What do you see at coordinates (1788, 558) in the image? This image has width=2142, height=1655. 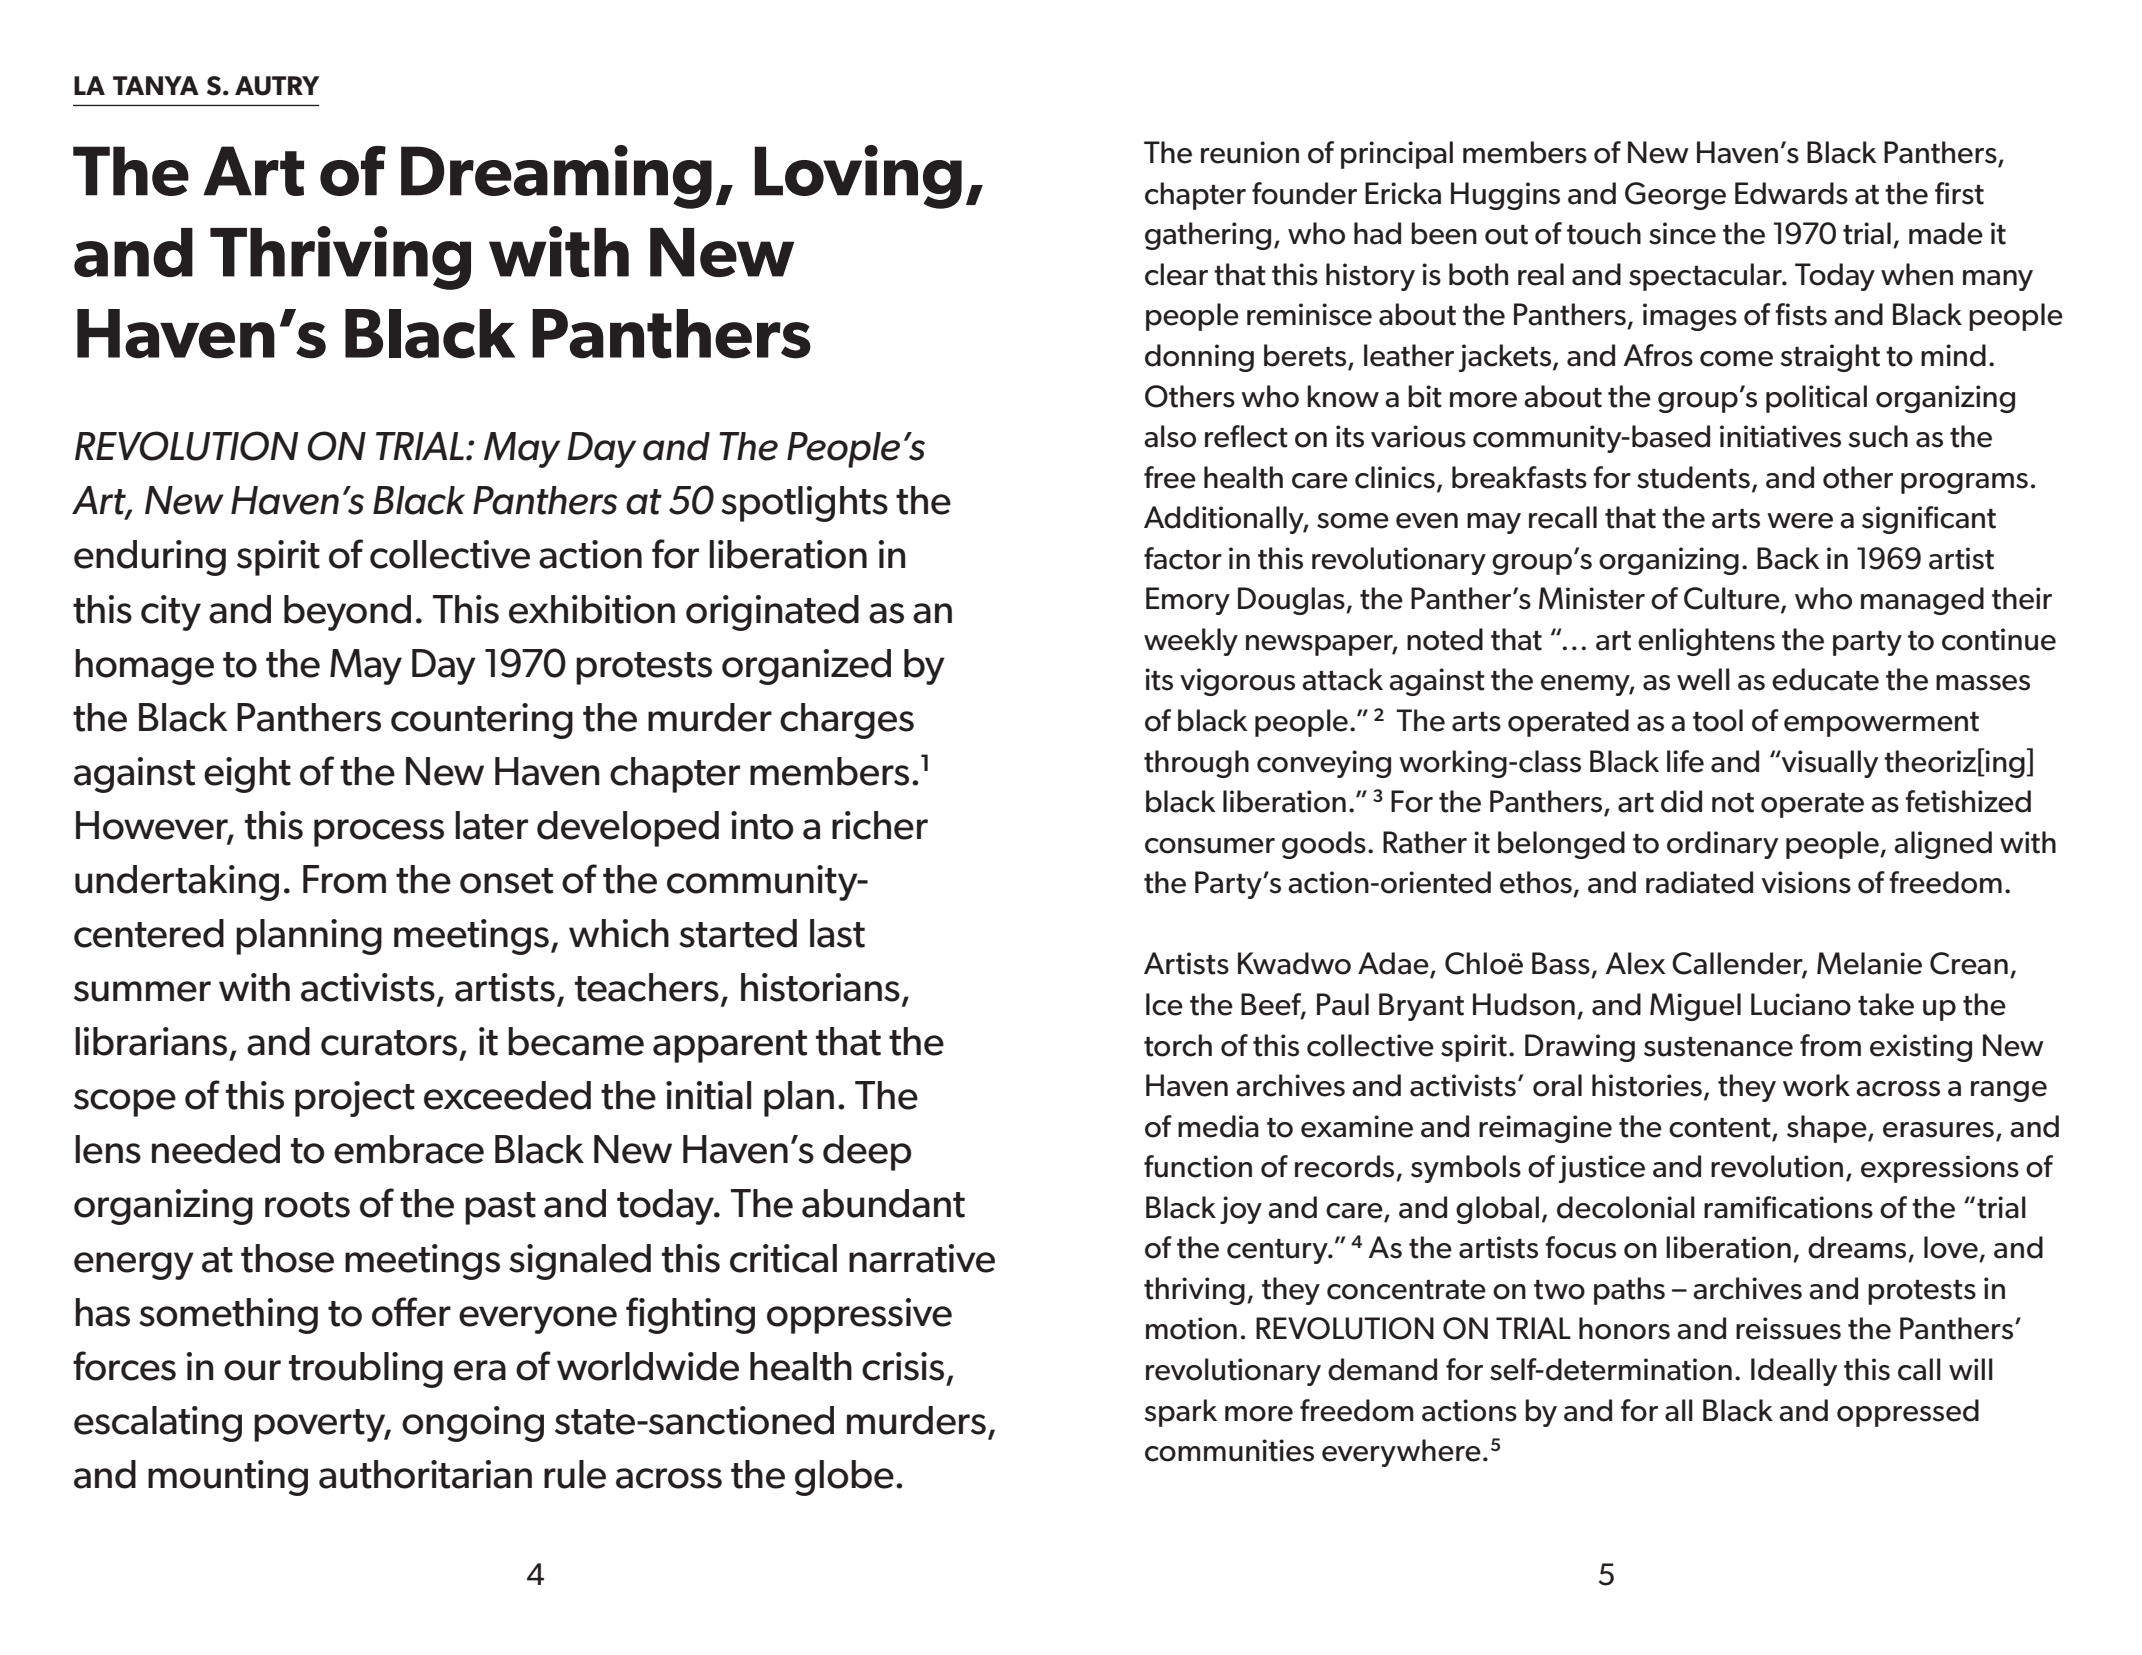 I see `Back` at bounding box center [1788, 558].
